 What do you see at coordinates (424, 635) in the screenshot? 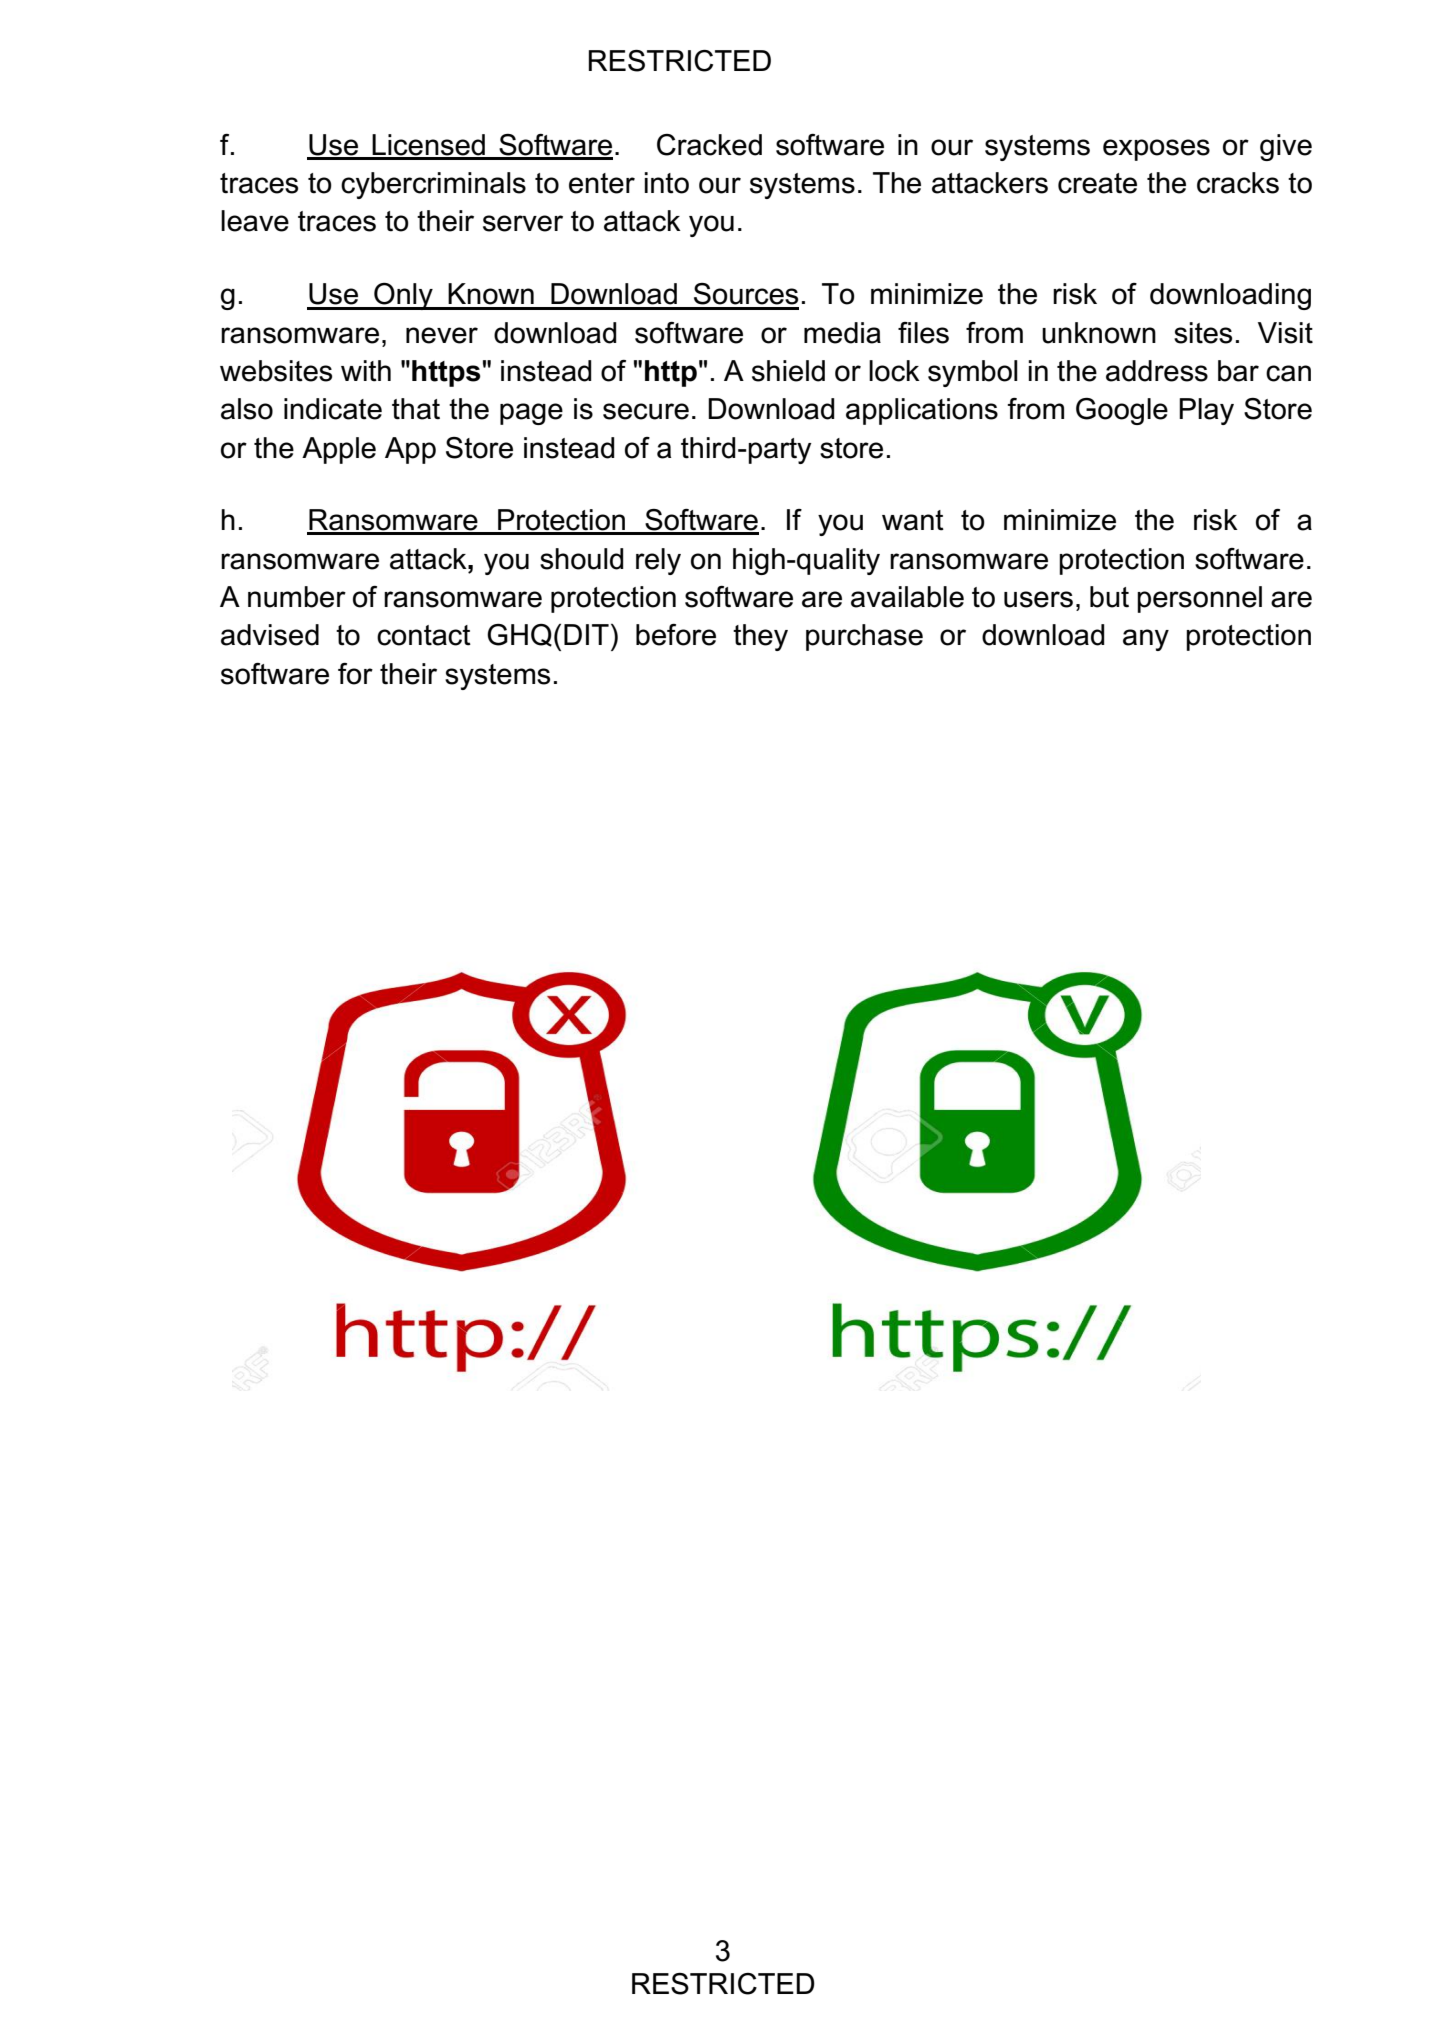
I see `contact` at bounding box center [424, 635].
